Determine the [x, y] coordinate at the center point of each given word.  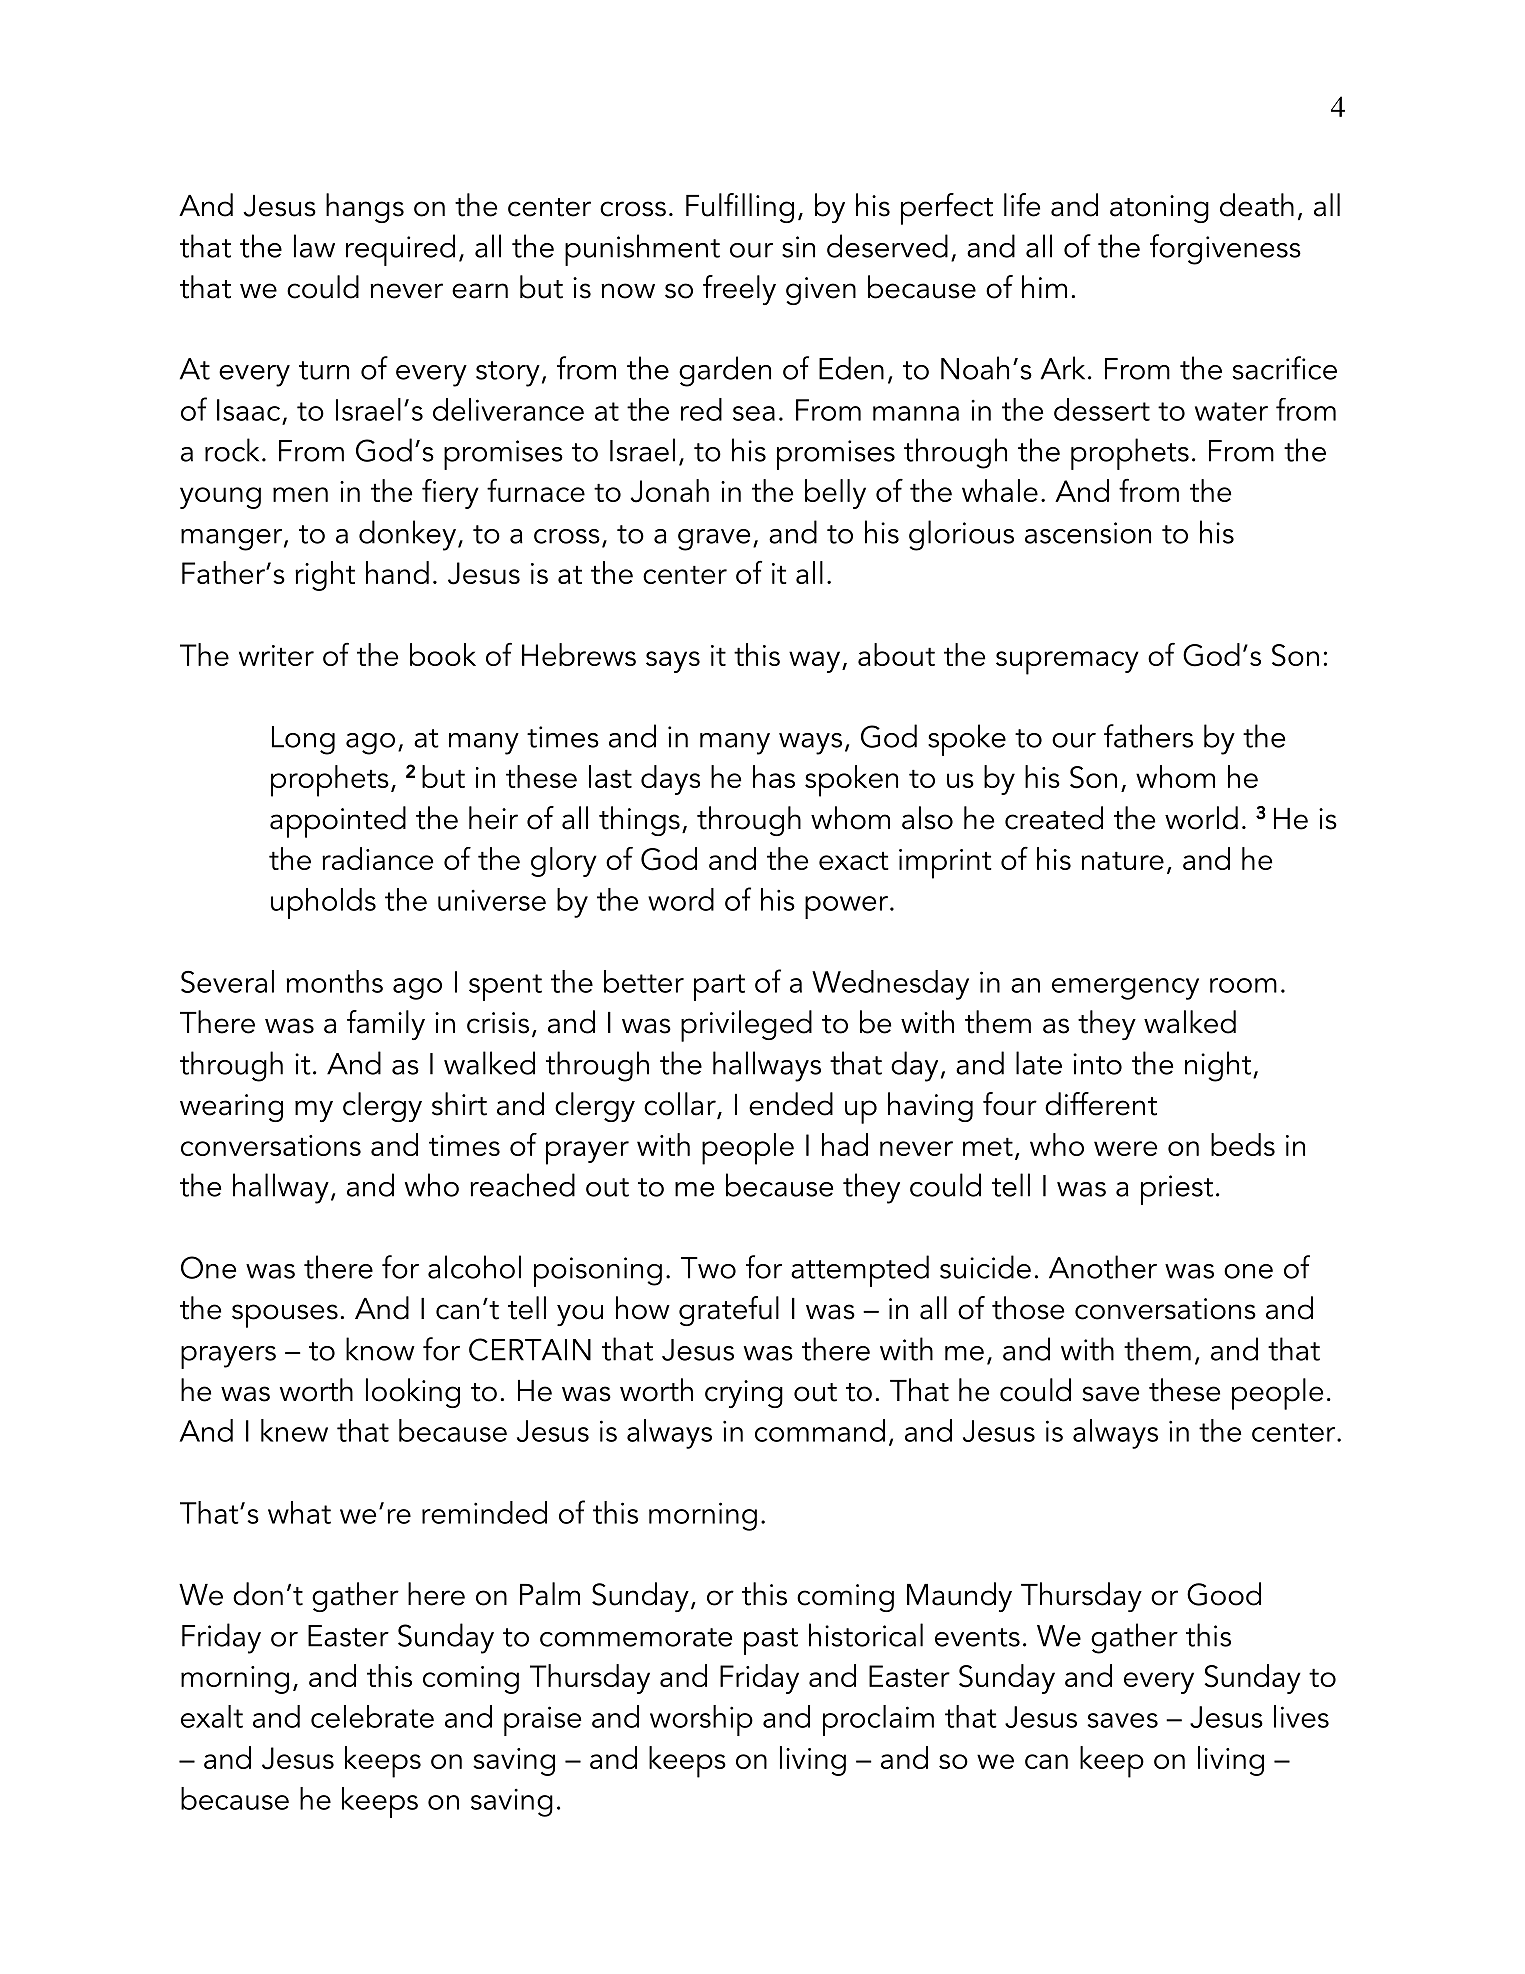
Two [708, 1268]
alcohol [474, 1267]
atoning [1159, 209]
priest [1177, 1190]
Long [303, 740]
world [1201, 818]
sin [798, 247]
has [774, 776]
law [314, 246]
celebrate [372, 1716]
